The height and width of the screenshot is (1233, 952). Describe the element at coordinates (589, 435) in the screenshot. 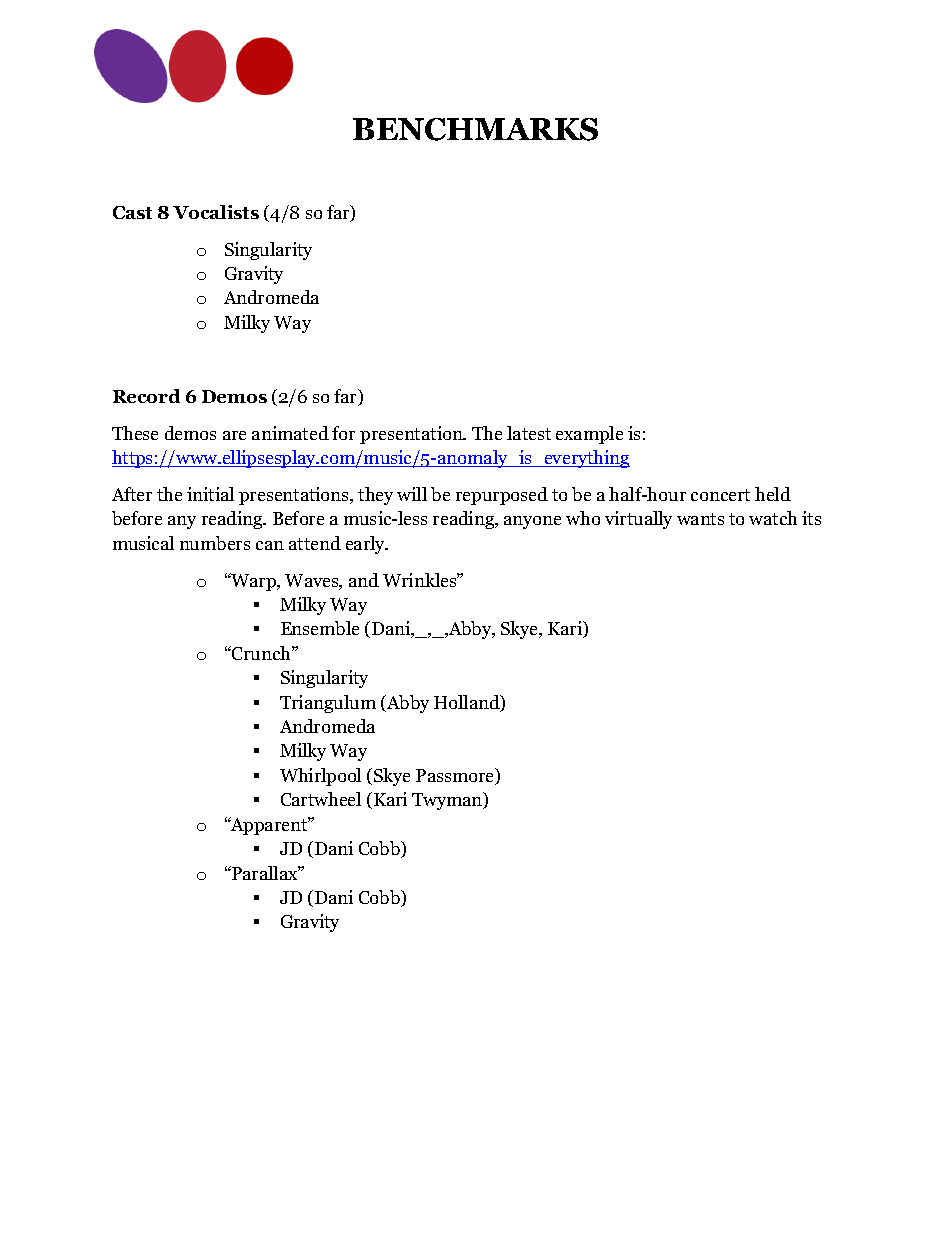

I see `example` at that location.
